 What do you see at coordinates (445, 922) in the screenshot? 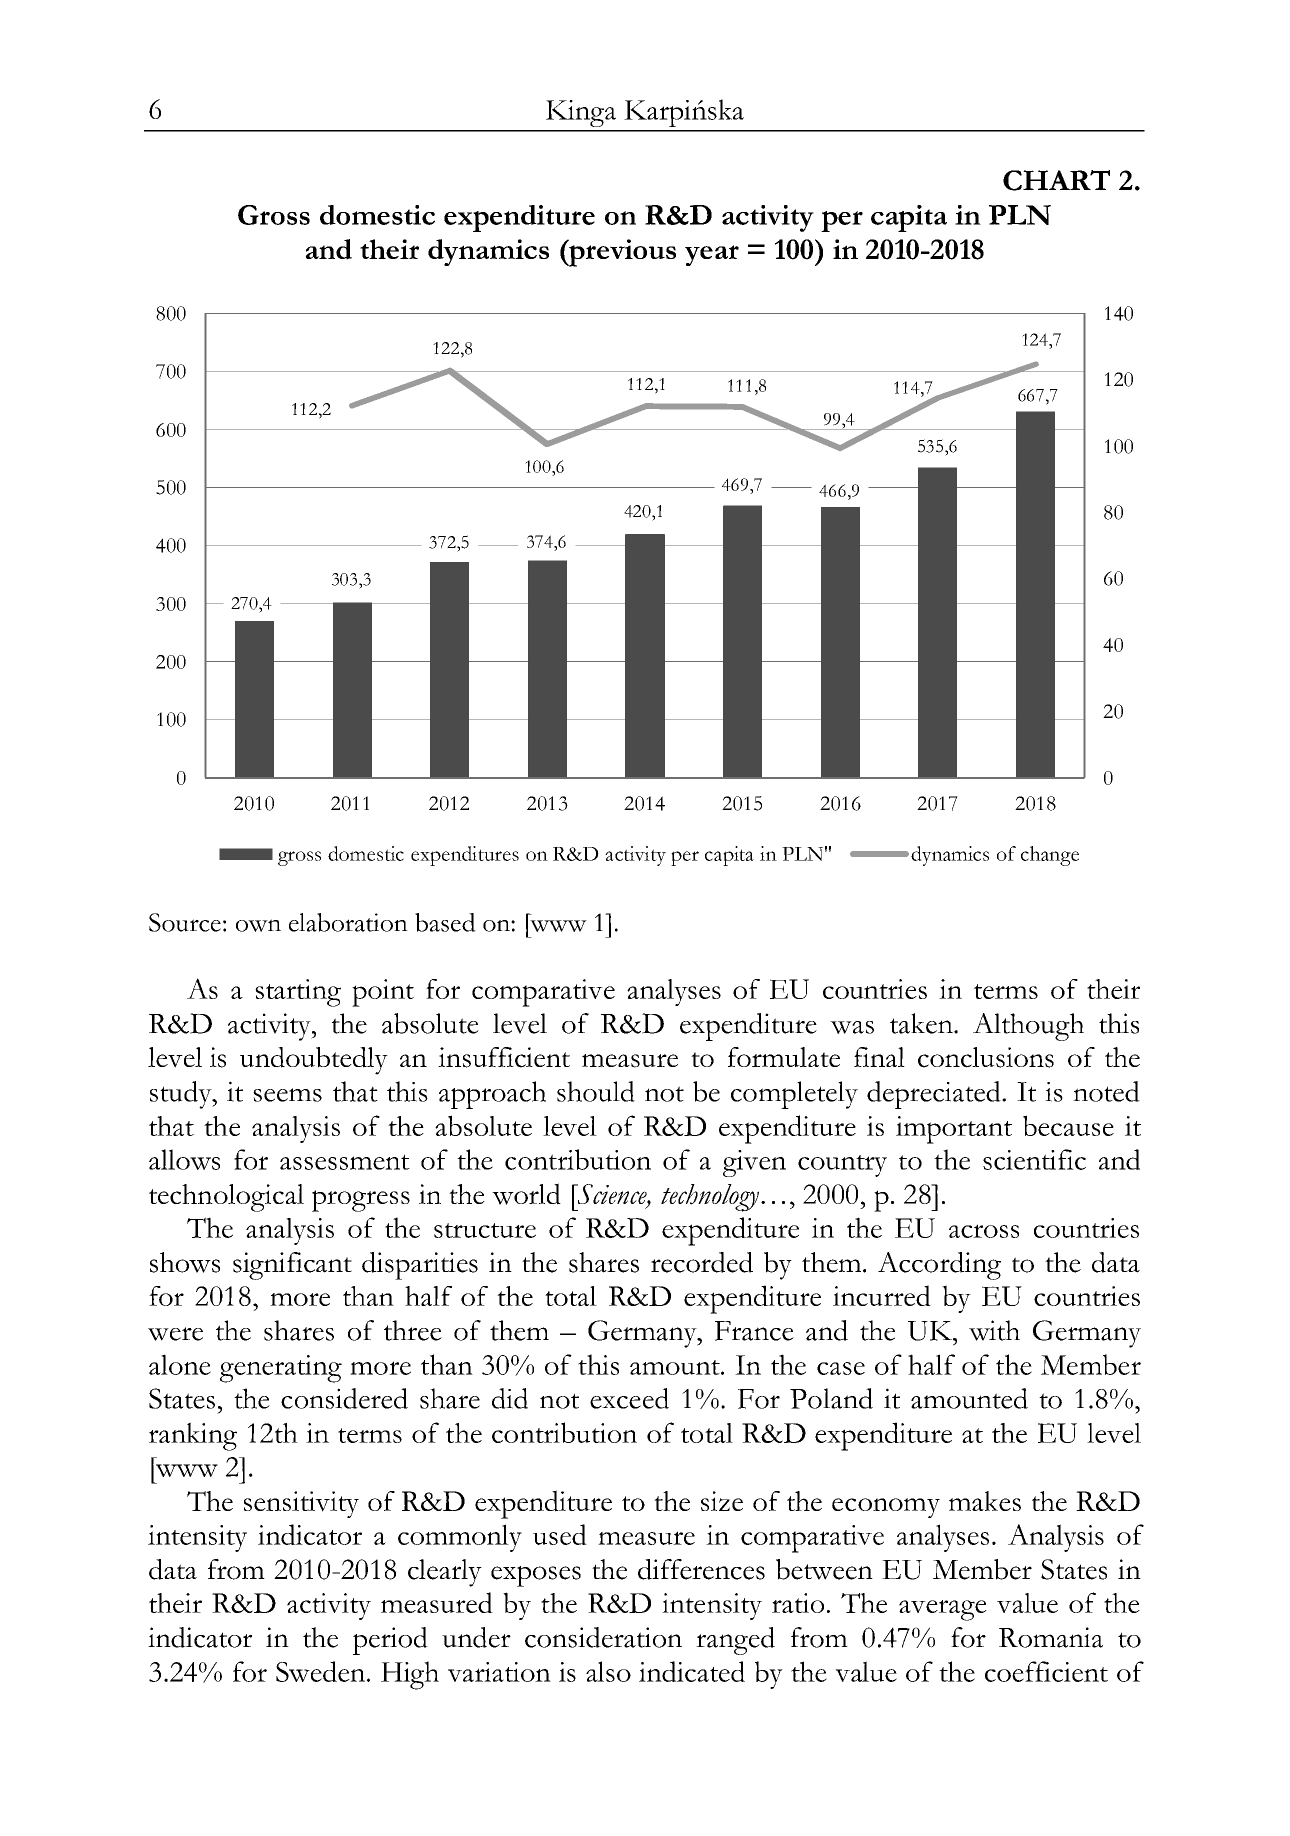
I see `based` at bounding box center [445, 922].
